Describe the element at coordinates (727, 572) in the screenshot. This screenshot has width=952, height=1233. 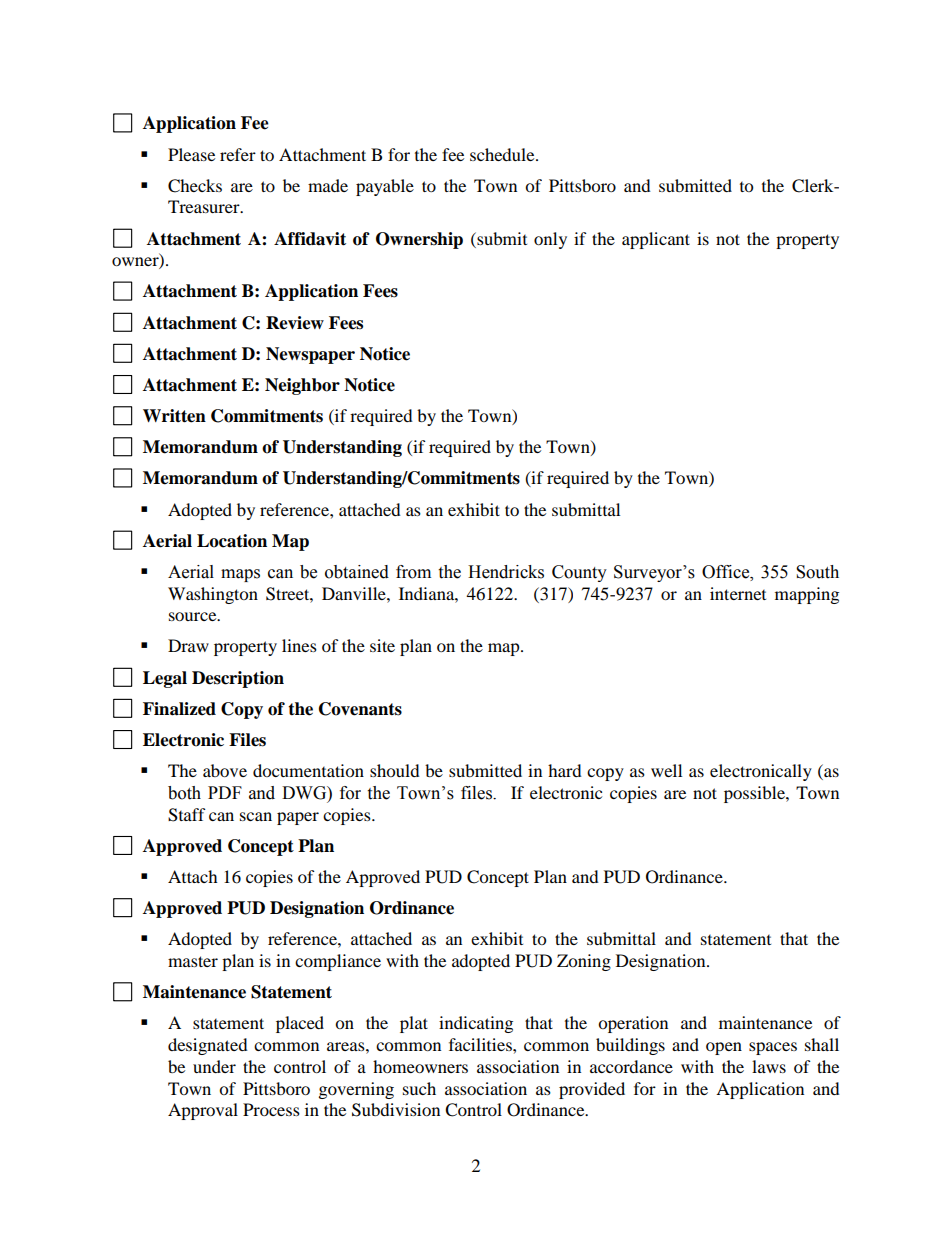
I see `Office` at that location.
